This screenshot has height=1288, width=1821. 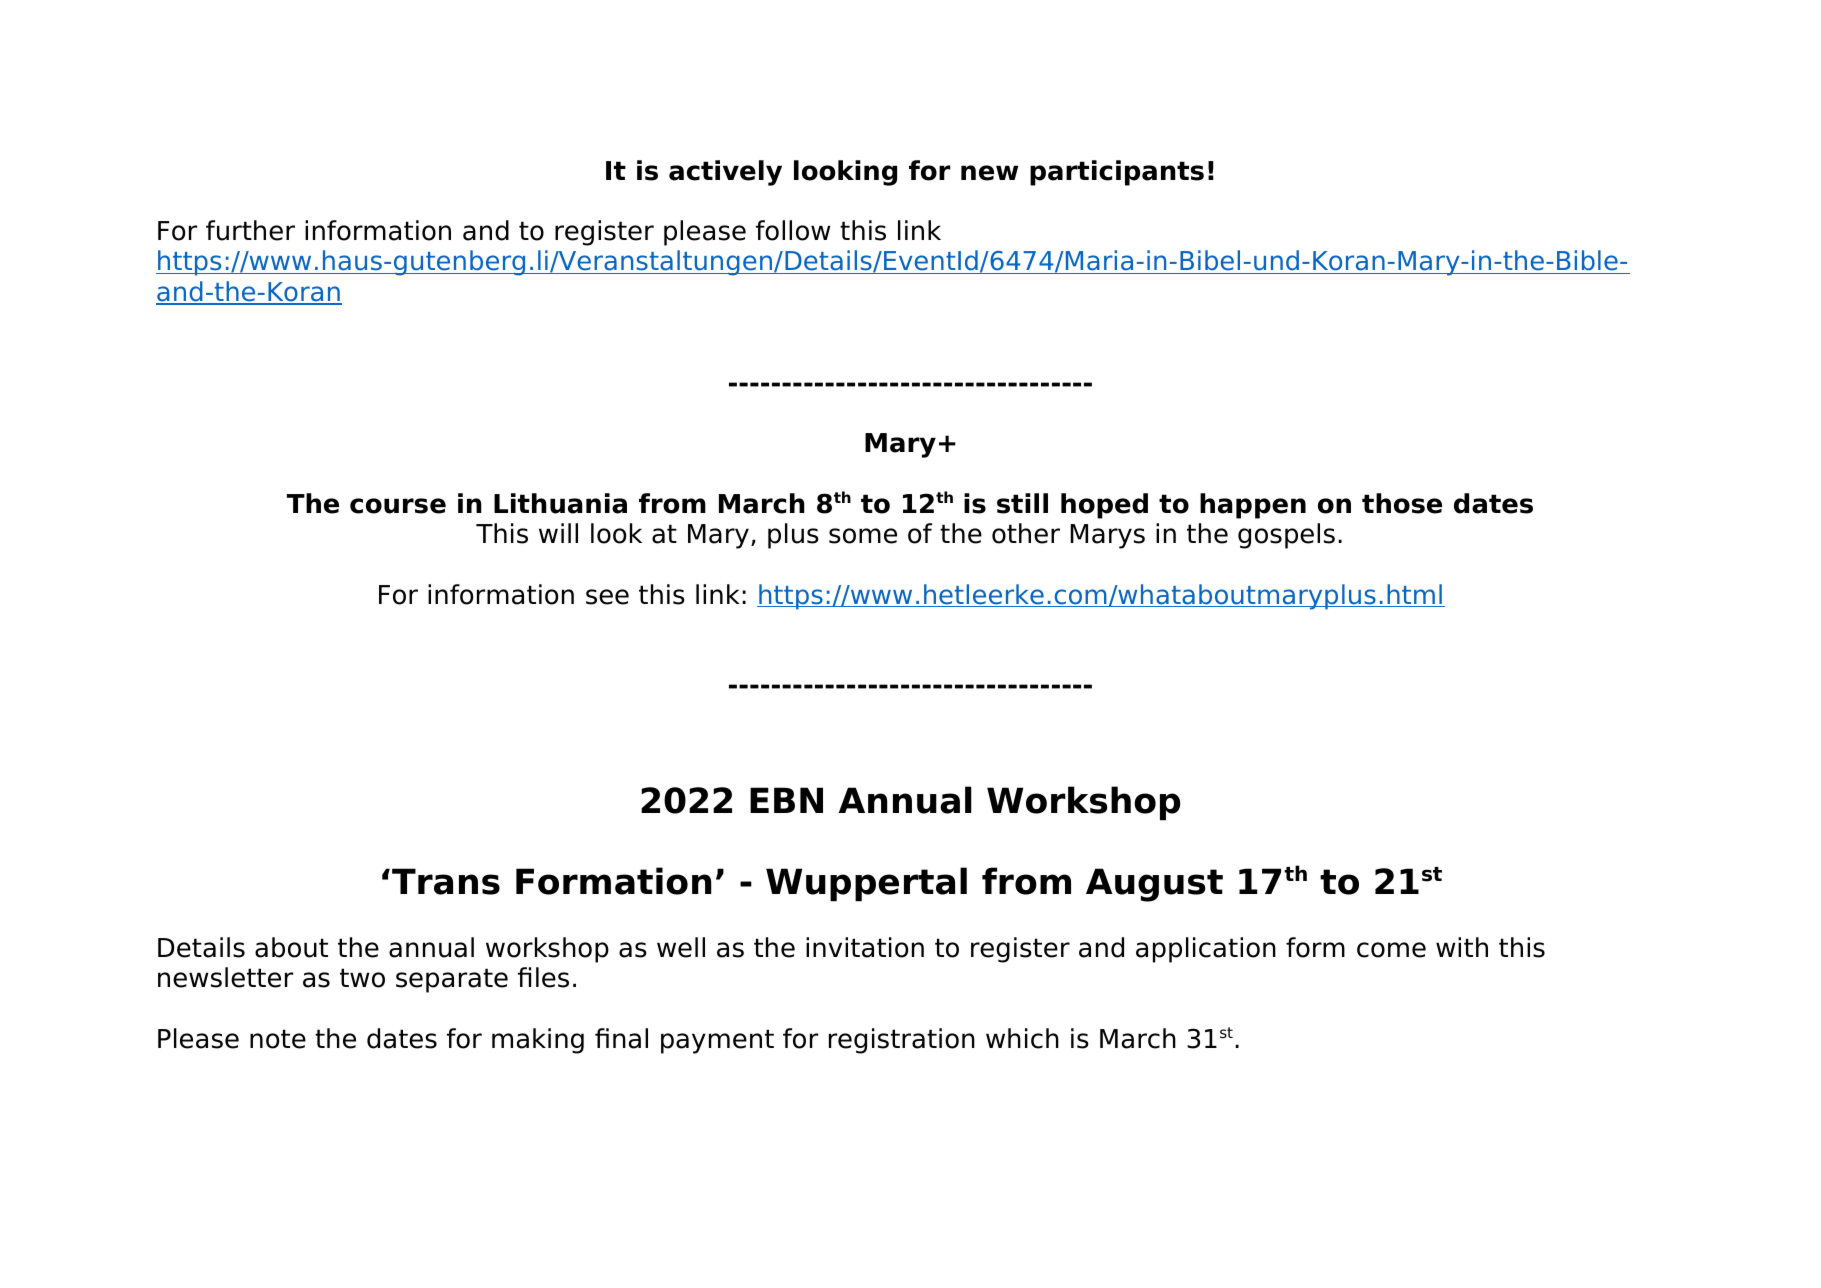 I want to click on still, so click(x=1022, y=503).
